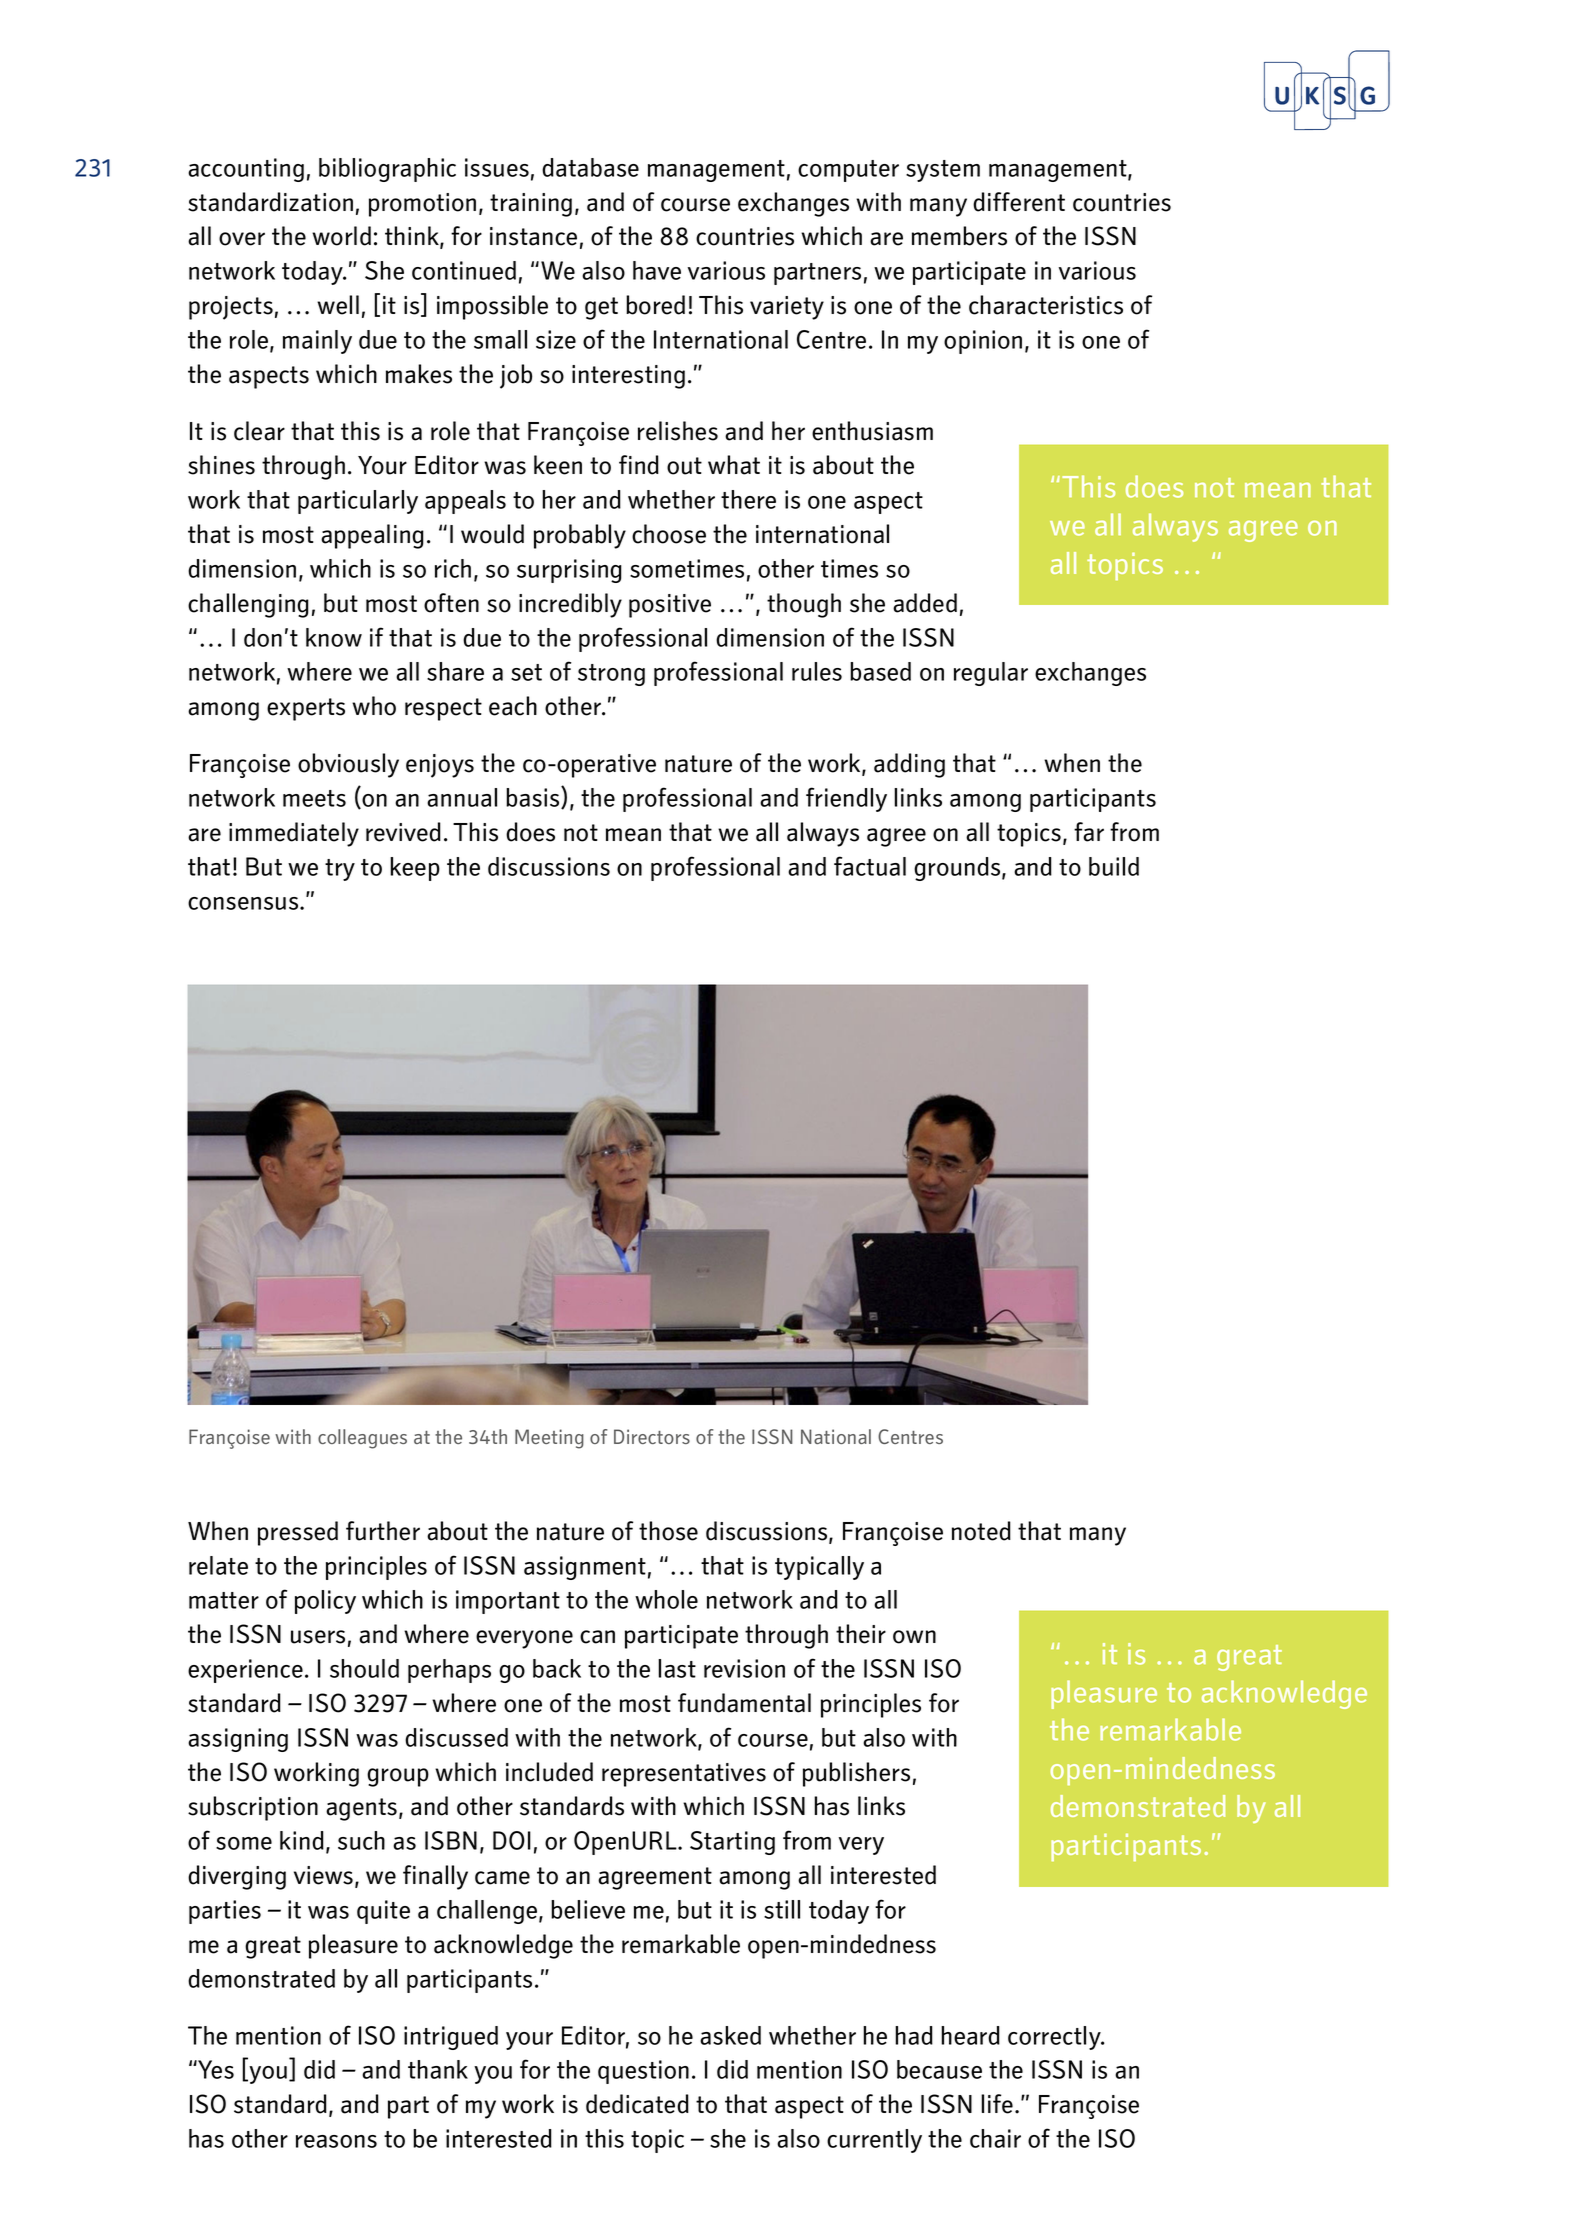 This image has width=1576, height=2229. What do you see at coordinates (657, 270) in the image?
I see `have` at bounding box center [657, 270].
